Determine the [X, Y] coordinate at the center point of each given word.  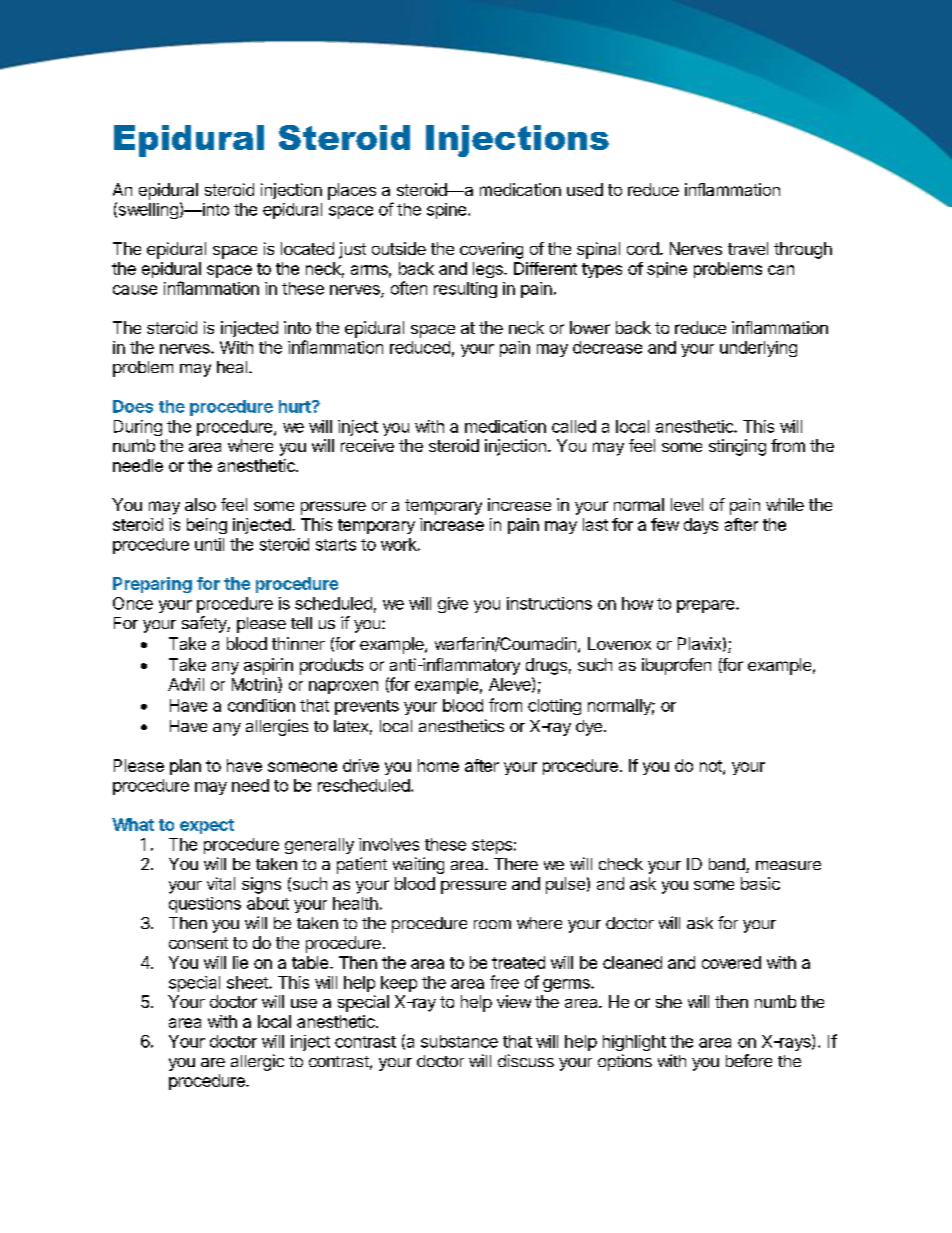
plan [185, 767]
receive [367, 445]
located [307, 248]
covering [491, 250]
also [200, 504]
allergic [257, 1062]
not [712, 767]
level [687, 504]
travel [748, 248]
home [438, 765]
